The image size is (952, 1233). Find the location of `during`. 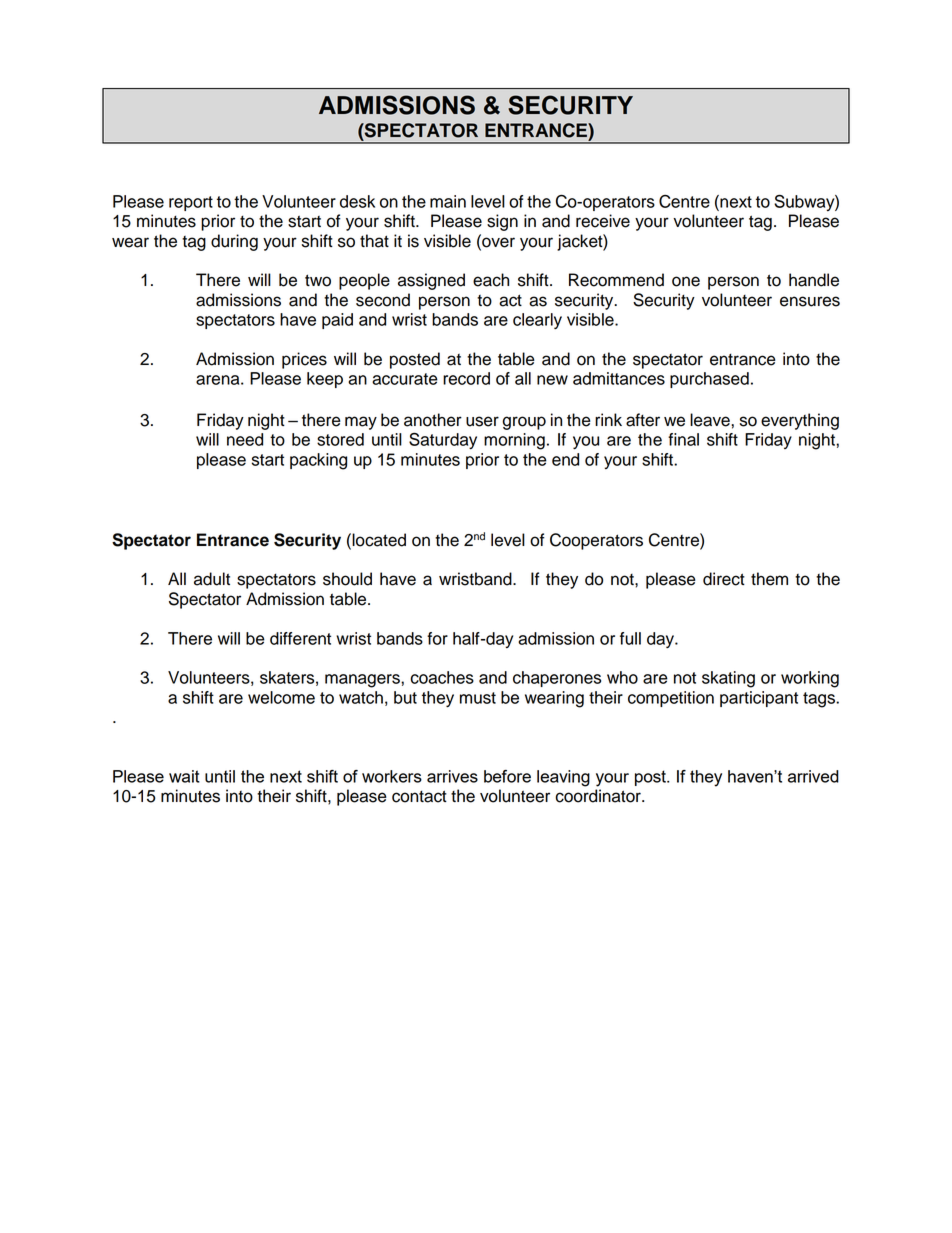

during is located at coordinates (234, 242).
